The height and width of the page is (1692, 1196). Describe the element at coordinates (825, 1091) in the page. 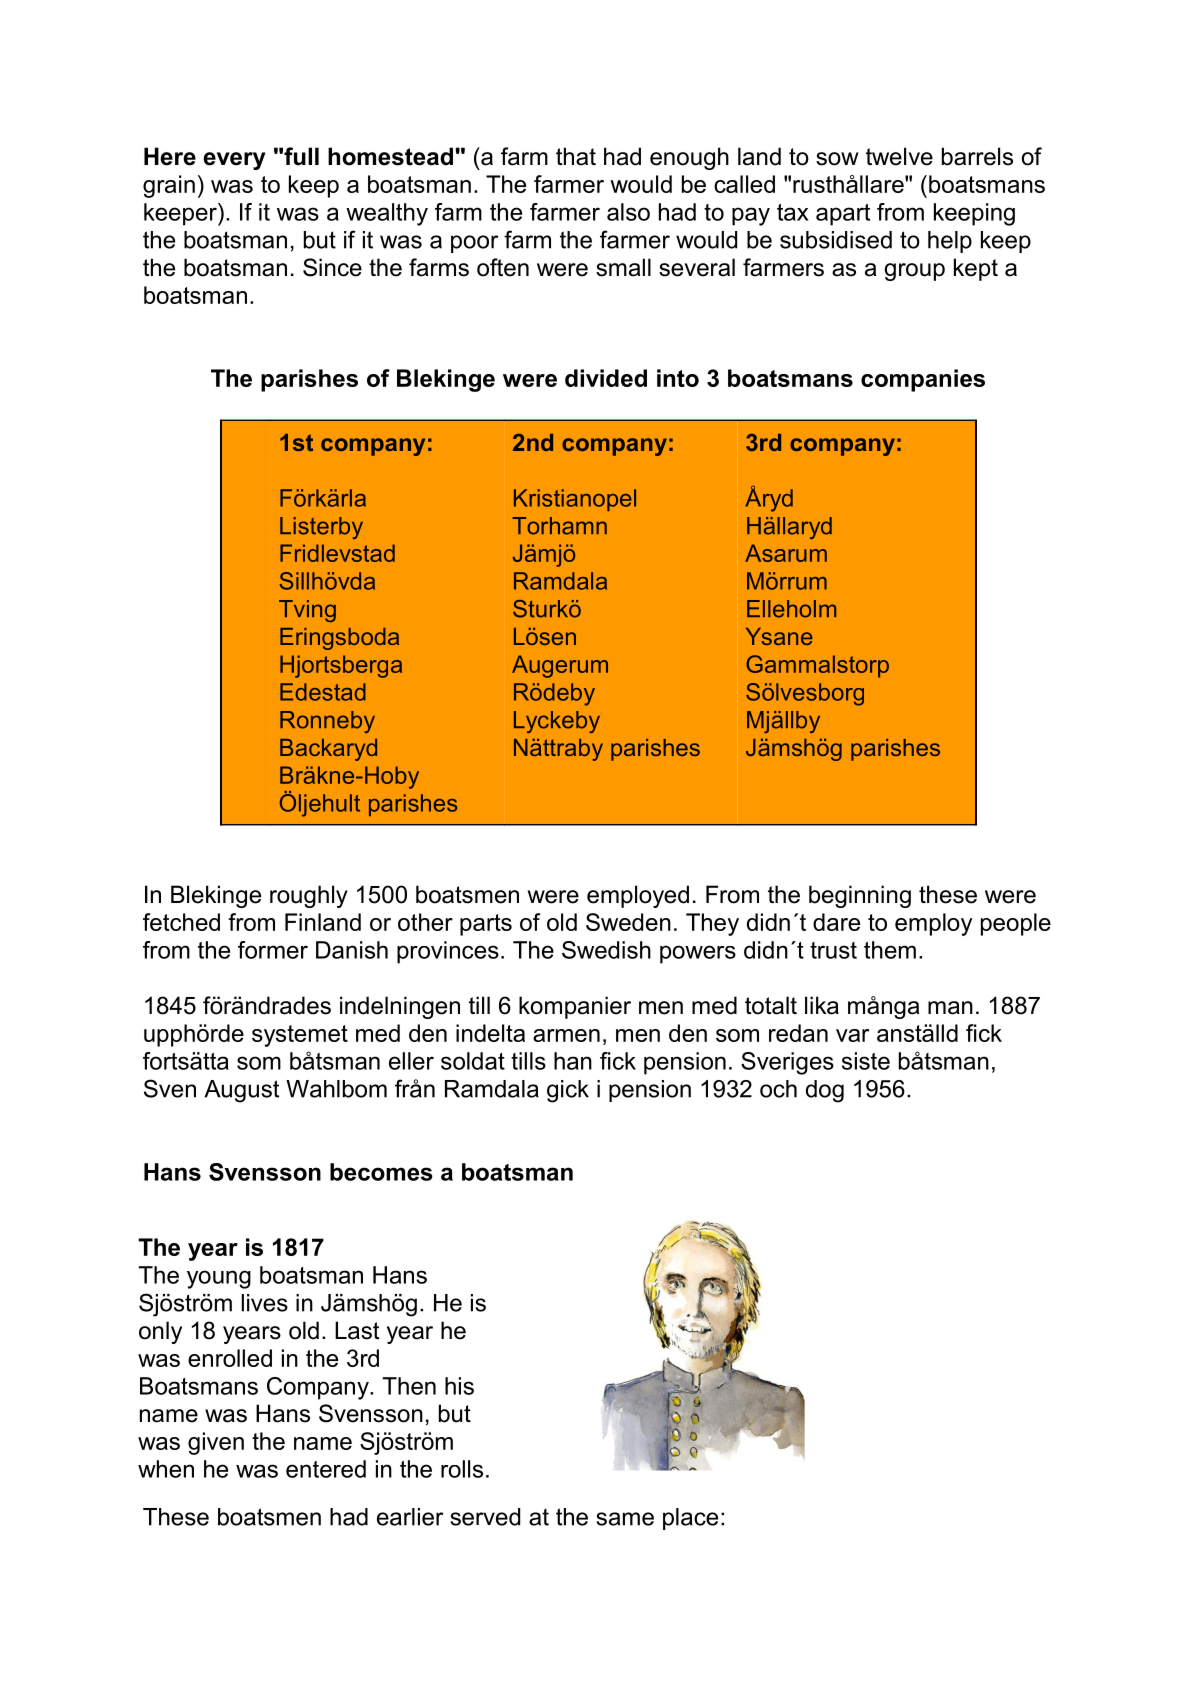

I see `dog` at that location.
